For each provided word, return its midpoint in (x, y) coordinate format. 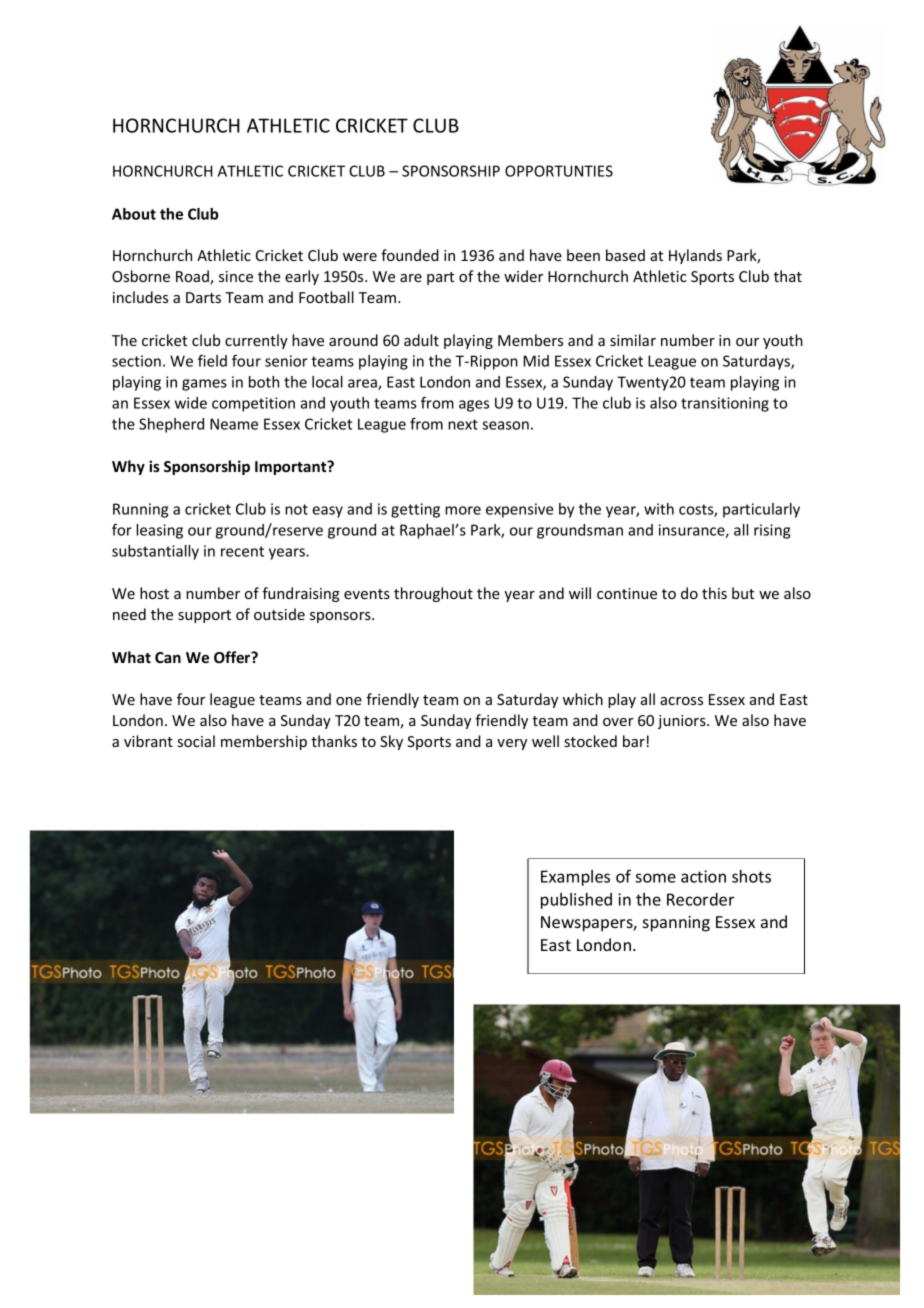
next (463, 424)
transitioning (725, 404)
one (349, 701)
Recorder (700, 899)
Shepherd (171, 425)
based (625, 255)
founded (410, 255)
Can (168, 657)
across (681, 701)
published (576, 901)
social (196, 741)
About (134, 214)
